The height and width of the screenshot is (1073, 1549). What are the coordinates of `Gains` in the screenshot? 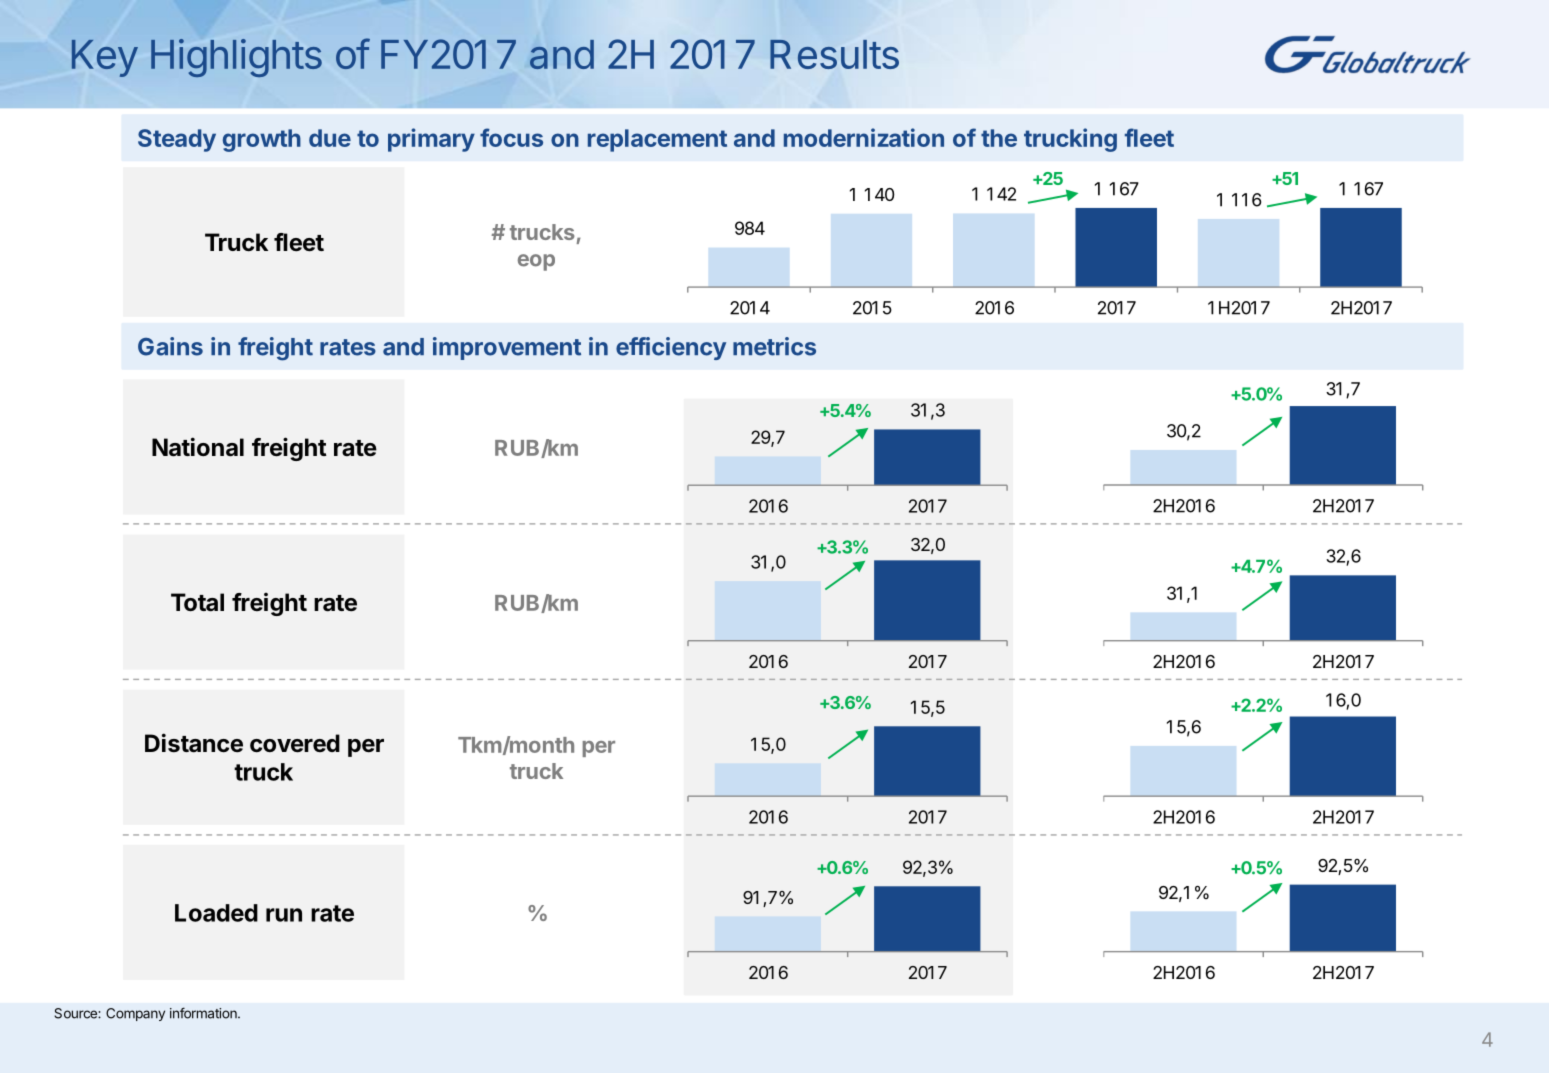 It's located at (170, 346).
